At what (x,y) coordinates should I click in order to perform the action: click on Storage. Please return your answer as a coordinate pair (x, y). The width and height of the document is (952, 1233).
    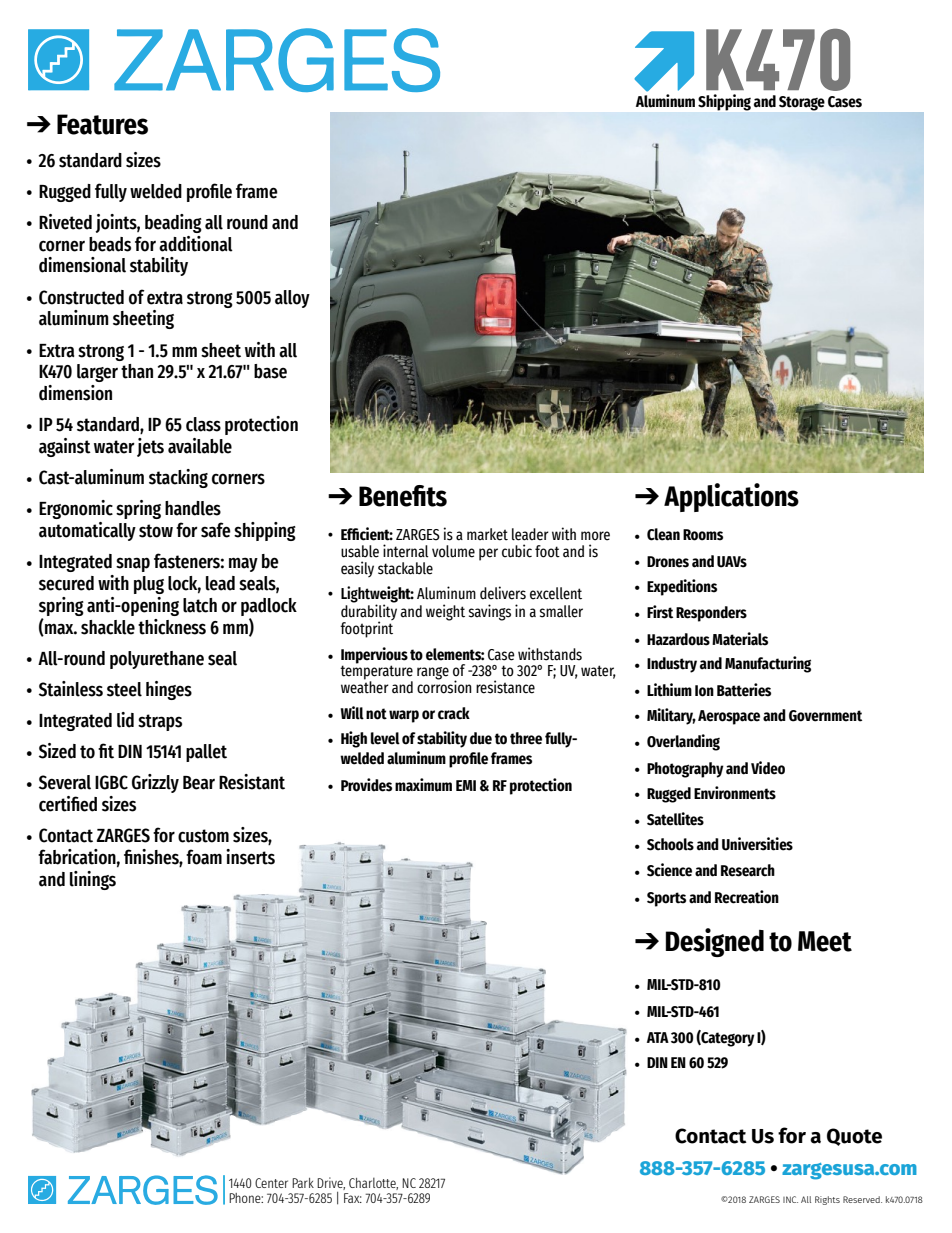
    Looking at the image, I should click on (802, 103).
